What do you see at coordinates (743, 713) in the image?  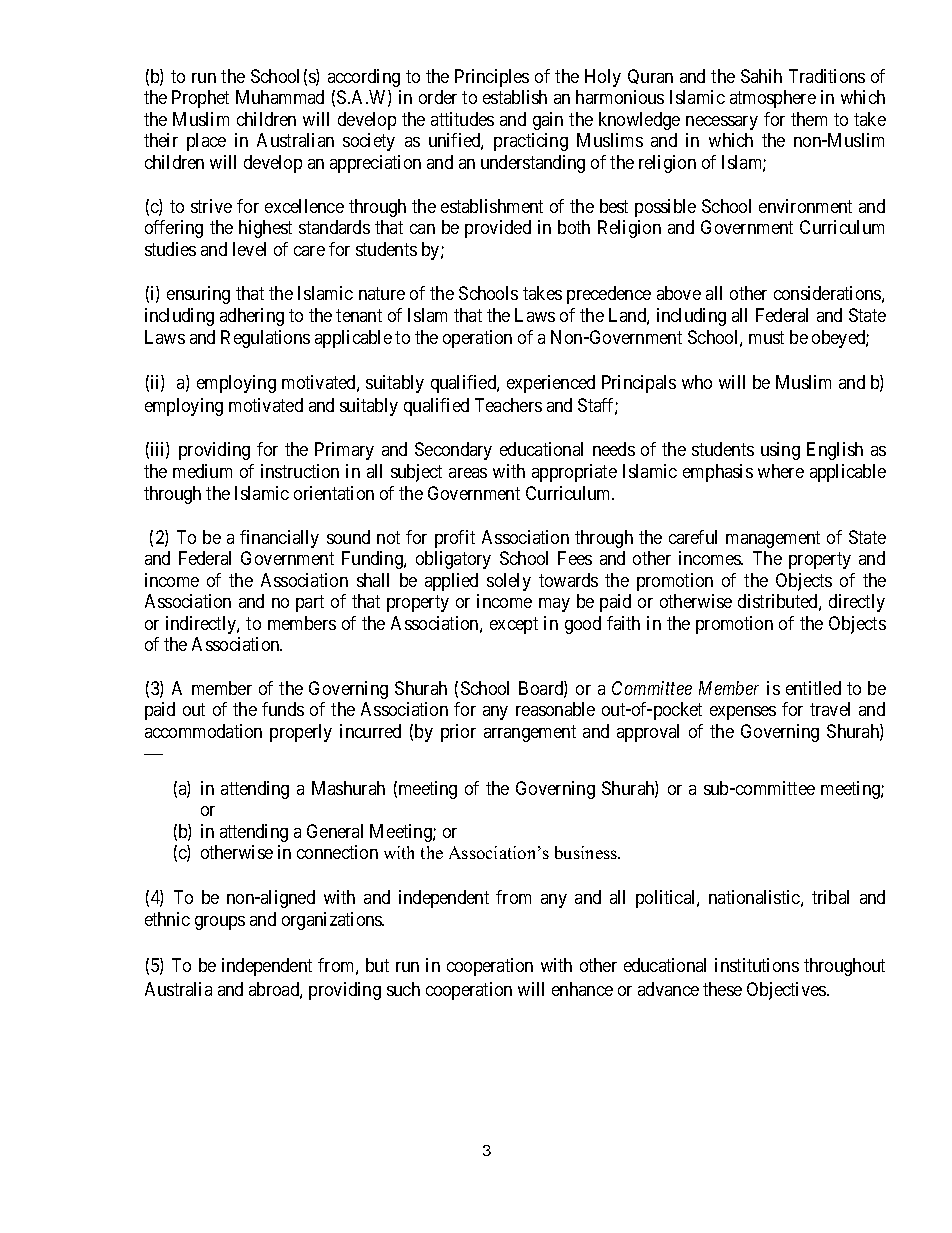 I see `expenses` at bounding box center [743, 713].
